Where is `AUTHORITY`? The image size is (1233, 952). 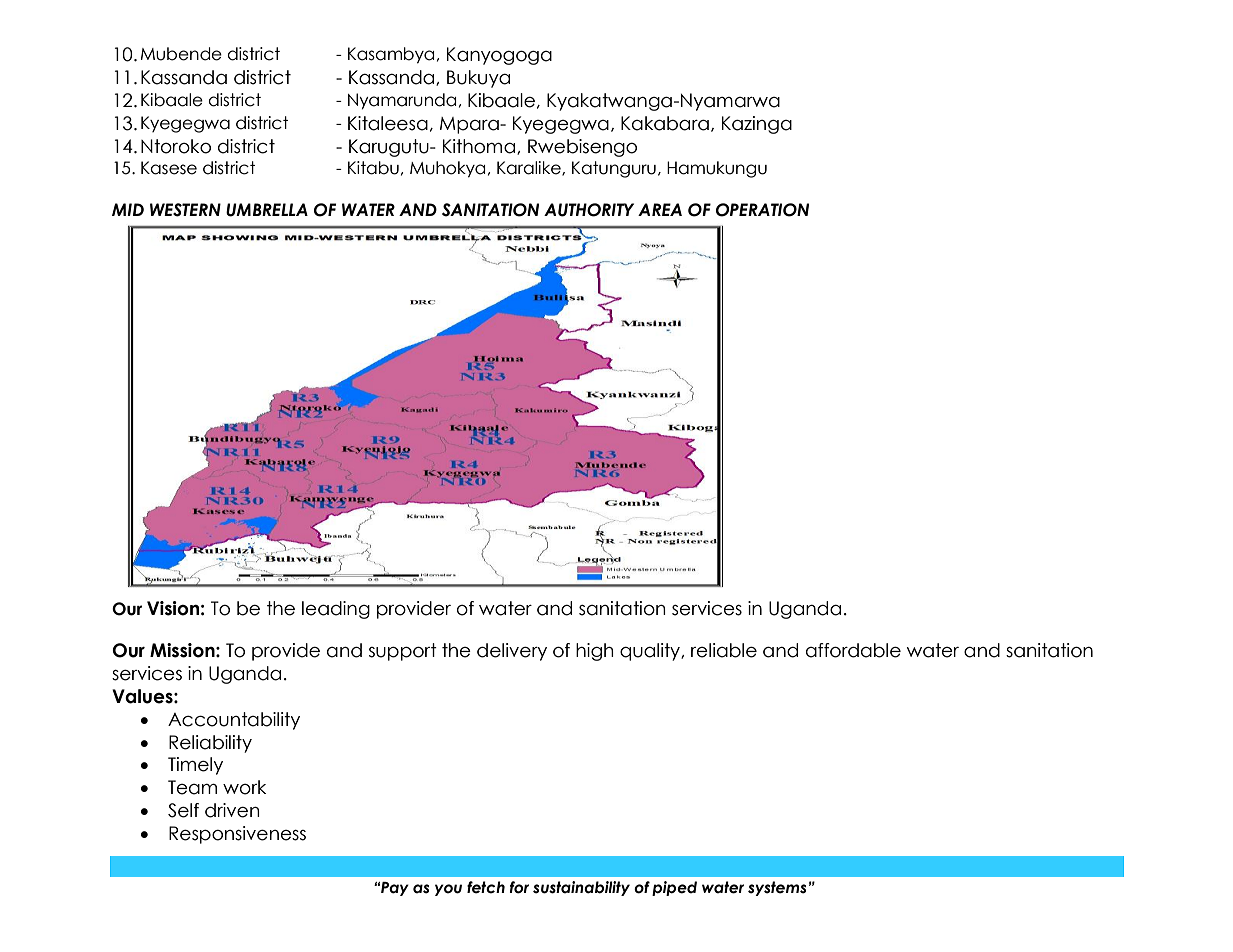
AUTHORITY is located at coordinates (589, 210).
